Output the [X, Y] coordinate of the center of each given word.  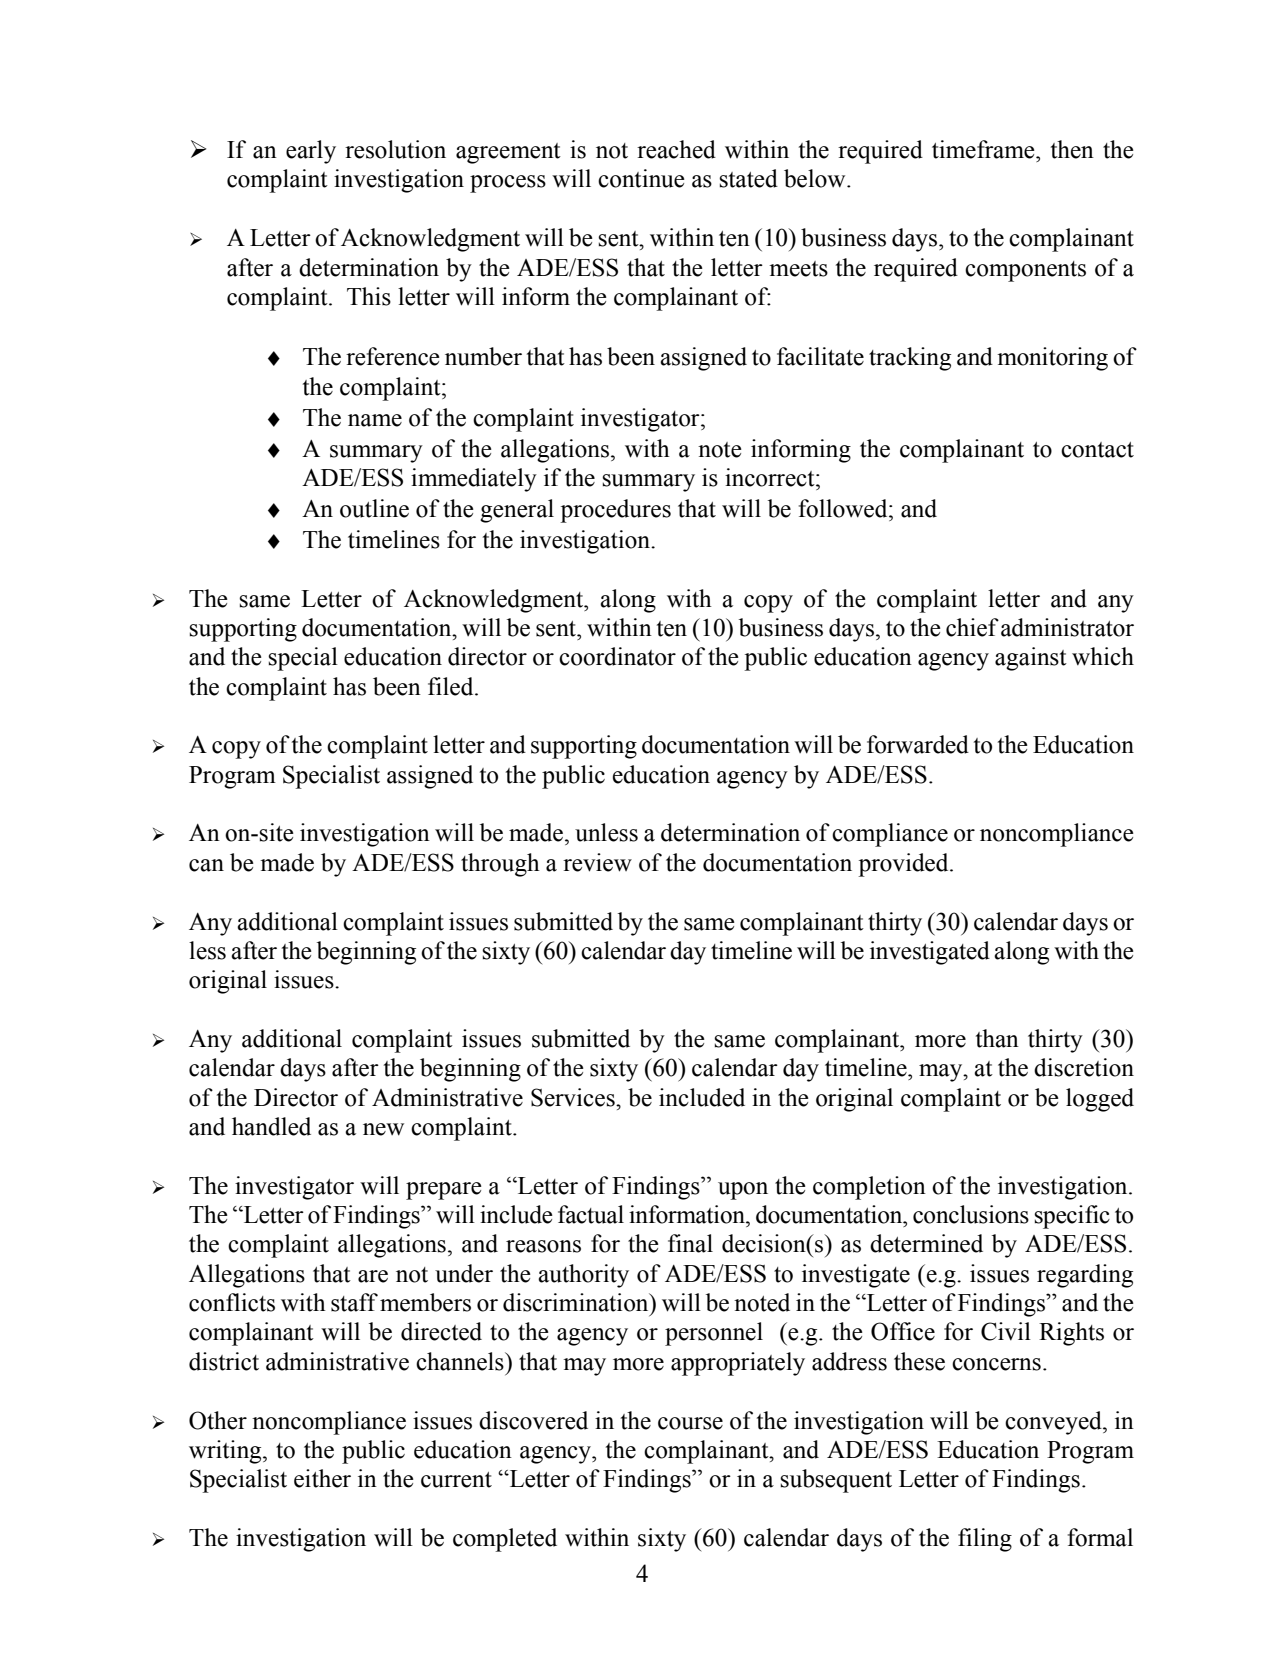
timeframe [984, 149]
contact [1097, 450]
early [311, 152]
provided [904, 865]
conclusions [971, 1214]
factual [591, 1214]
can [206, 865]
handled [271, 1126]
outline [374, 508]
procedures [615, 511]
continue [641, 178]
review [597, 862]
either [322, 1478]
